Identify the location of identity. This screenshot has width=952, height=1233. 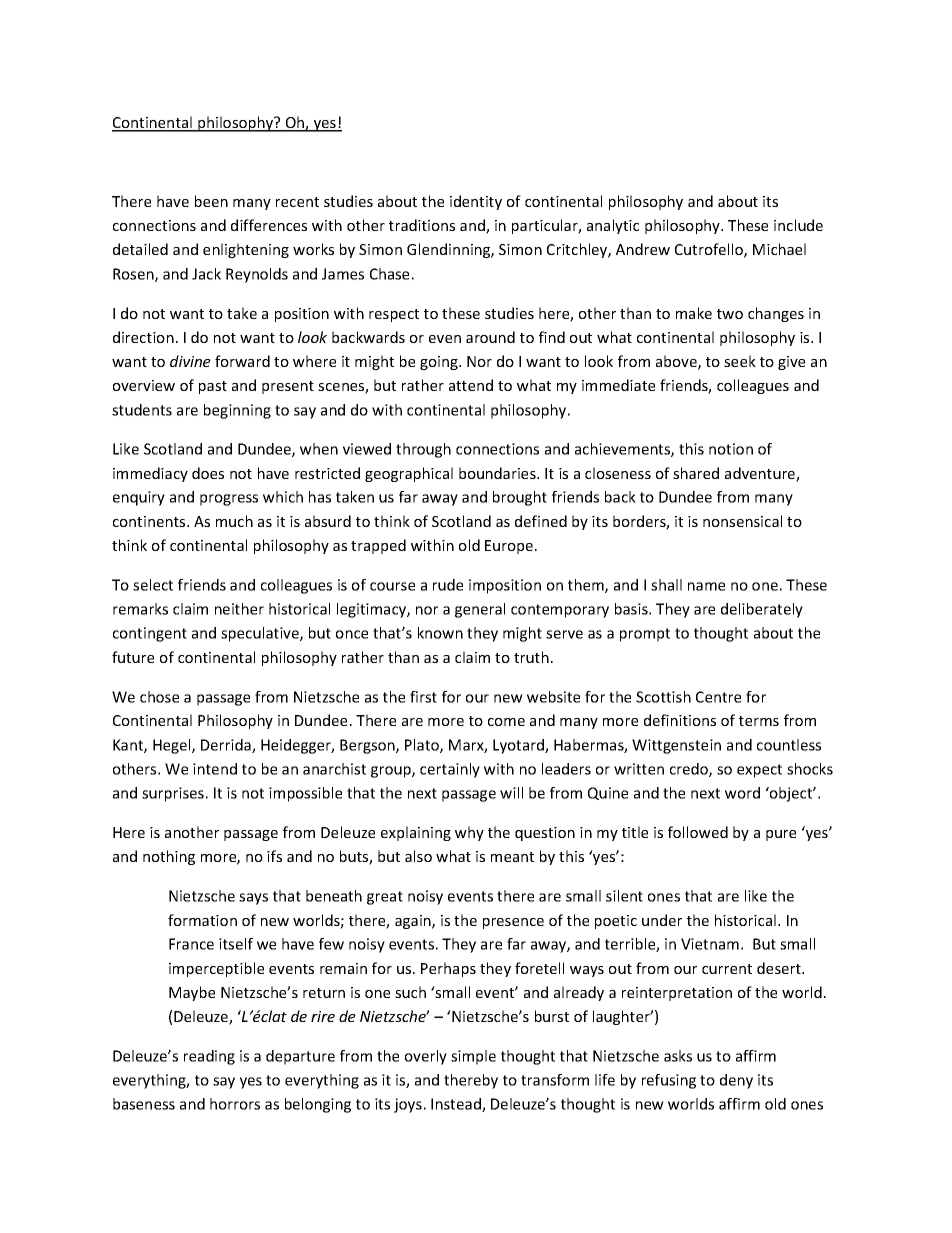
(476, 202).
